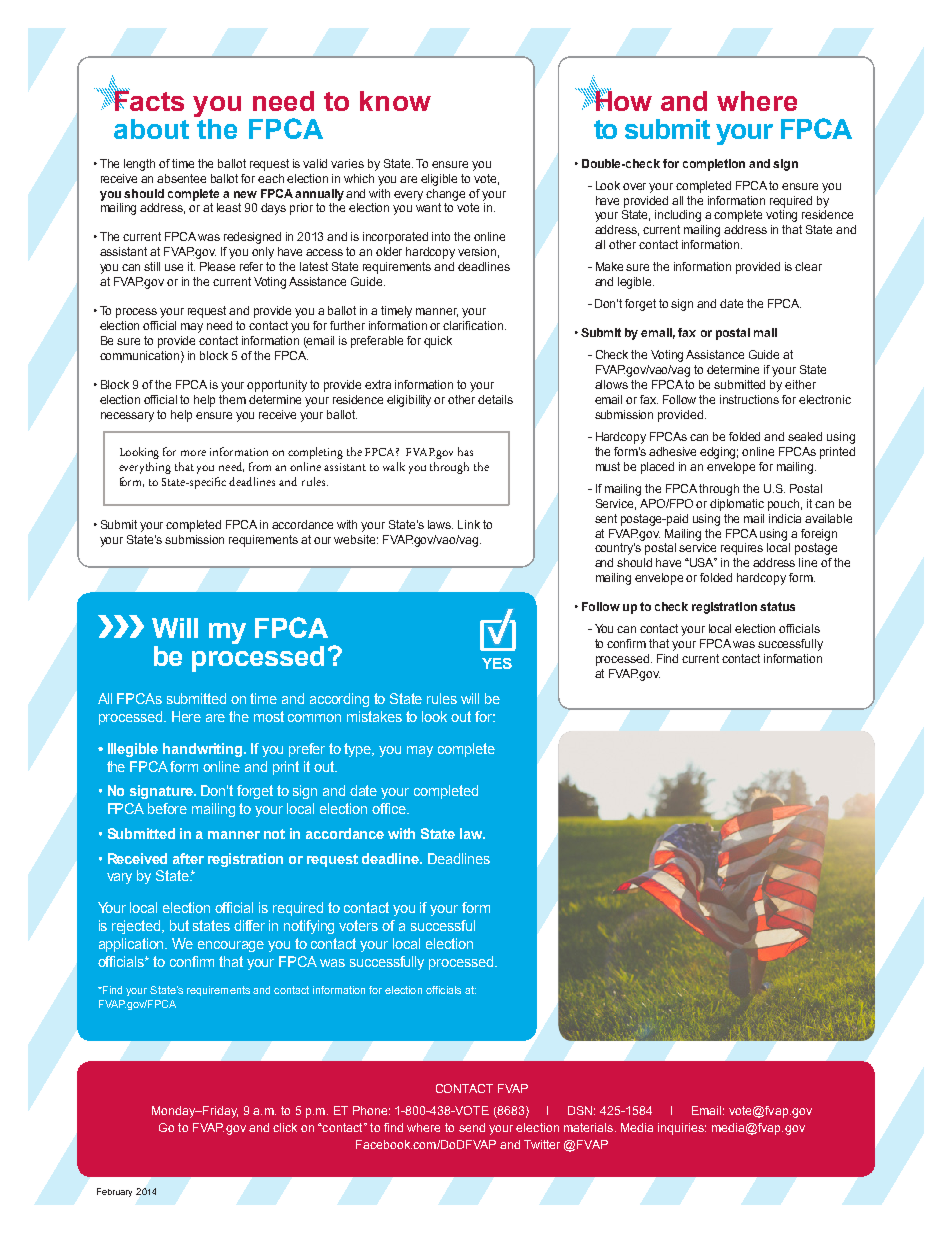  Describe the element at coordinates (193, 453) in the image. I see `more` at that location.
